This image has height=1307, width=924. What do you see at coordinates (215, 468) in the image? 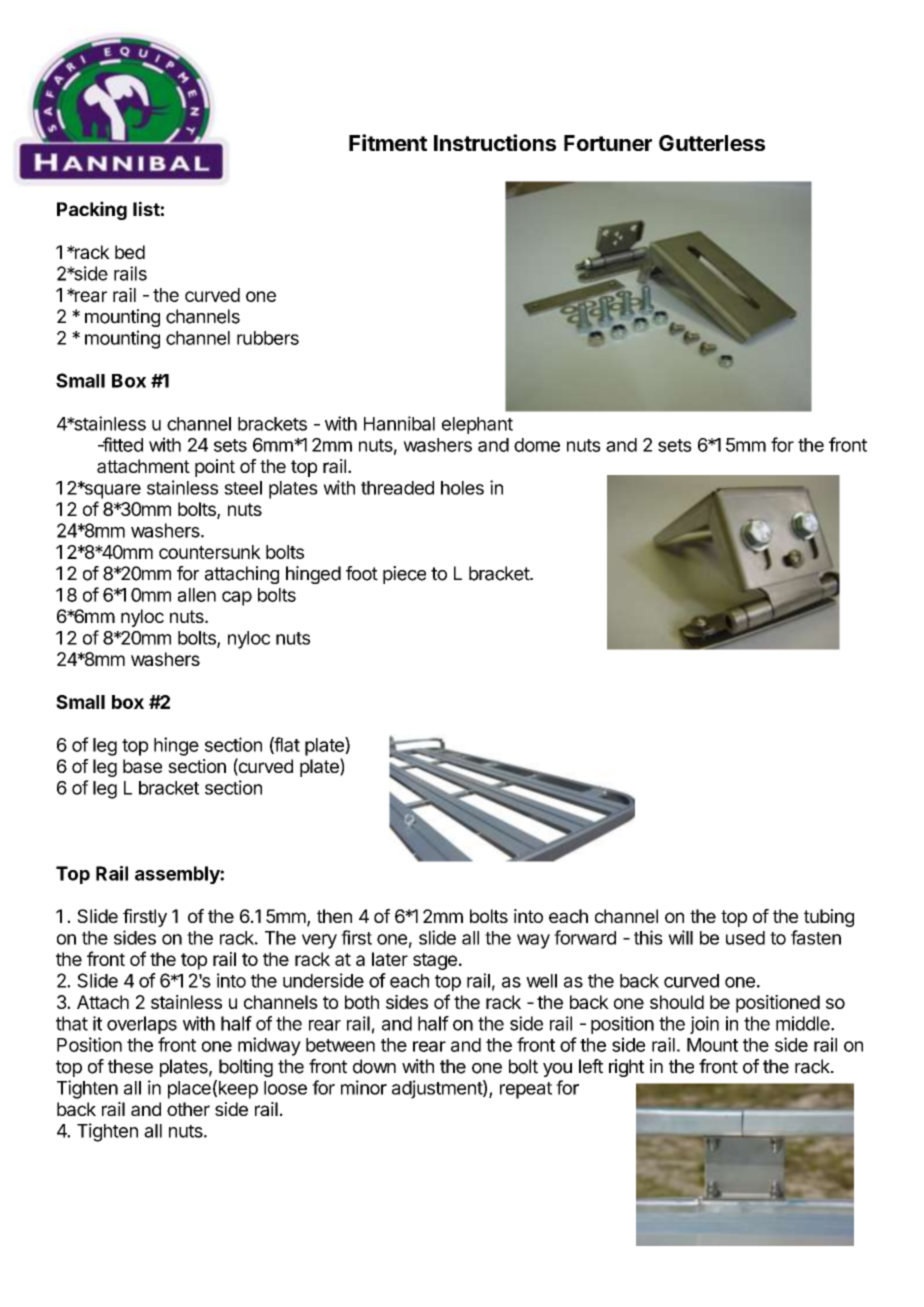
I see `point` at bounding box center [215, 468].
